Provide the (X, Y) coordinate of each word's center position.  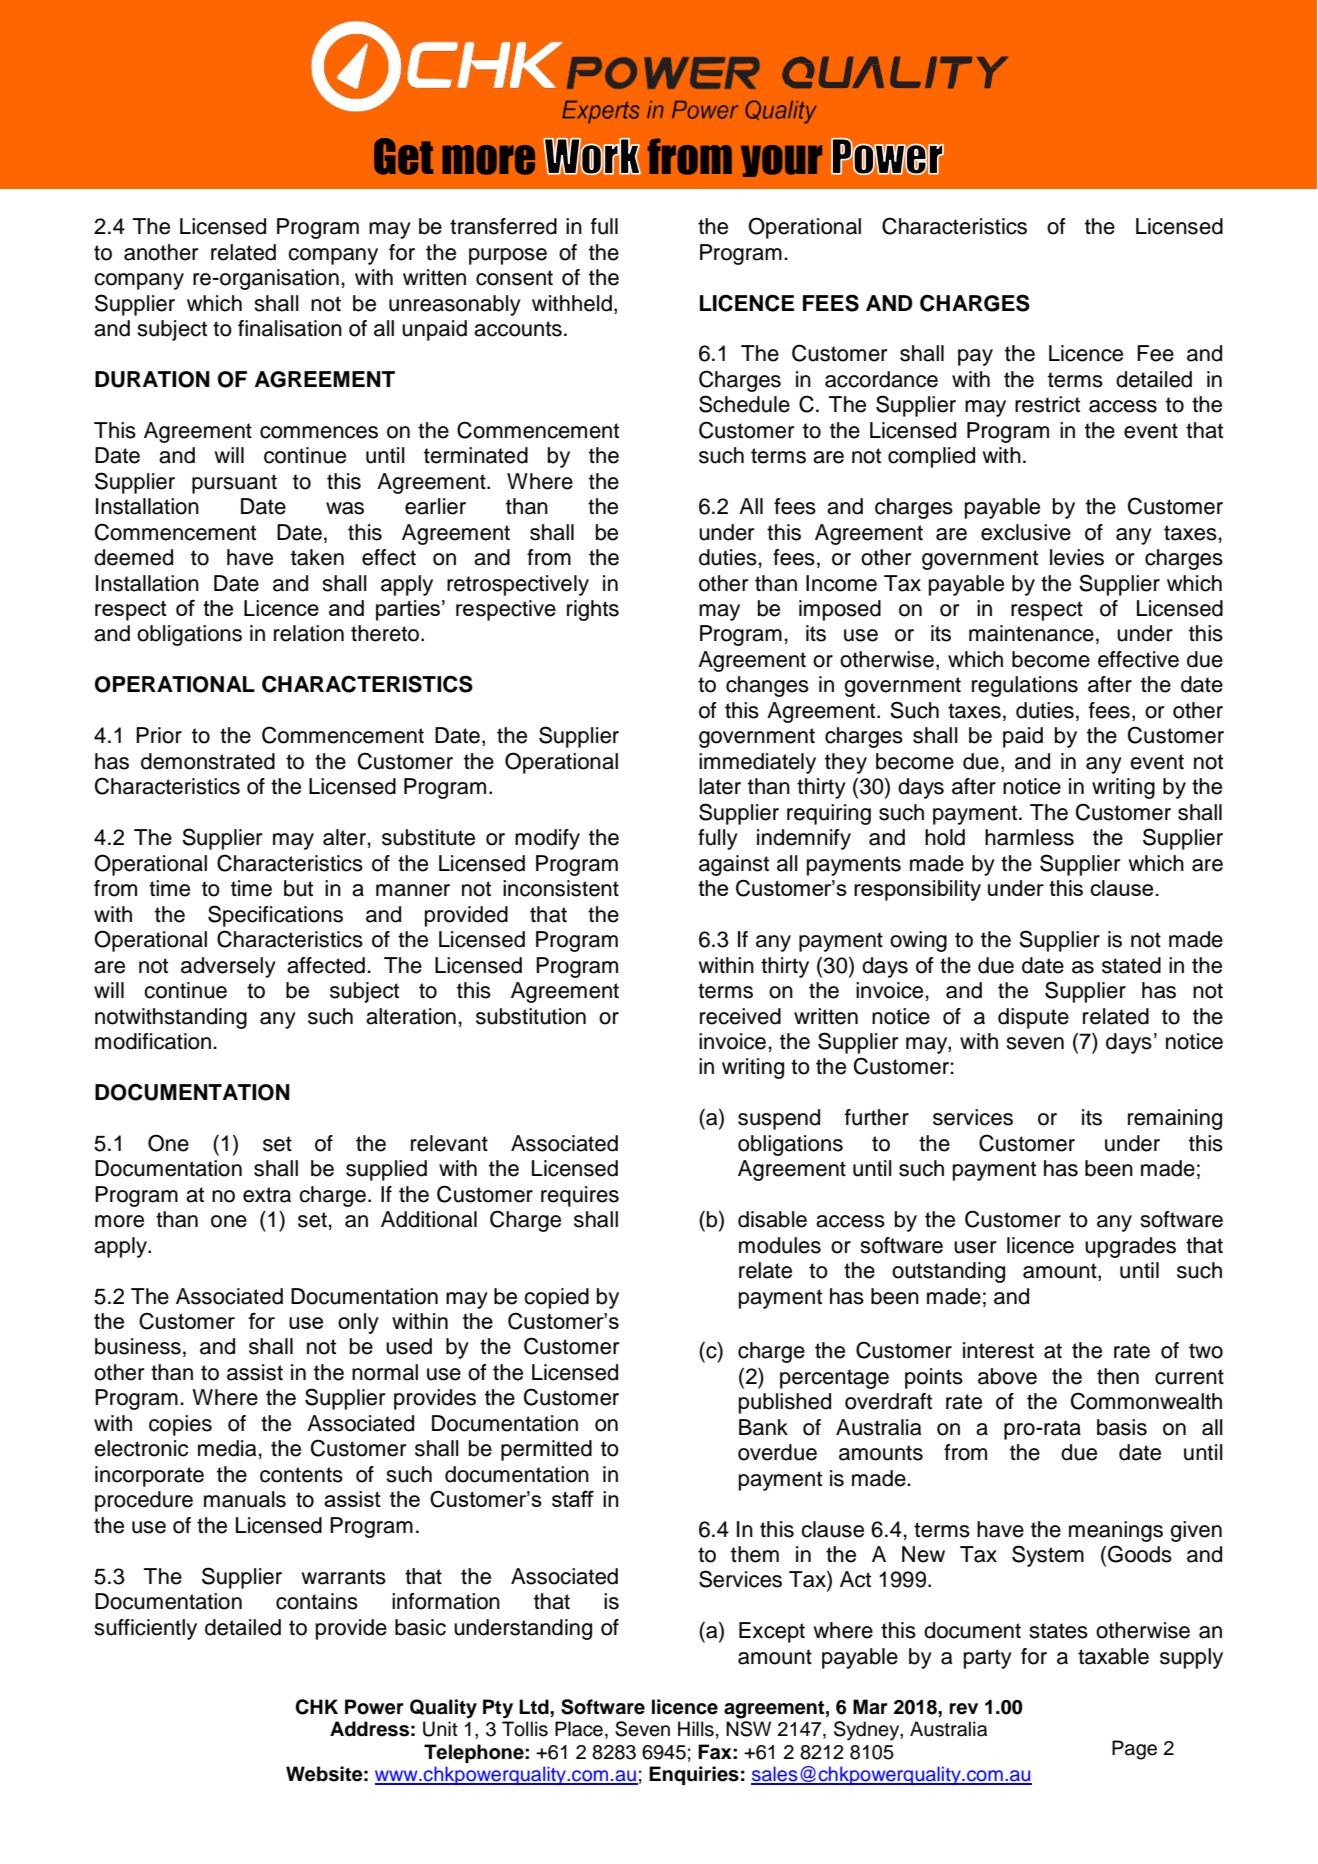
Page (1134, 1750)
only (358, 1323)
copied (556, 1298)
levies (1077, 557)
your (781, 161)
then (1118, 1376)
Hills (696, 1729)
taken (317, 557)
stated (1131, 965)
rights (593, 610)
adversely (228, 967)
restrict (1047, 404)
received (740, 1016)
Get (403, 156)
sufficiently (146, 1629)
